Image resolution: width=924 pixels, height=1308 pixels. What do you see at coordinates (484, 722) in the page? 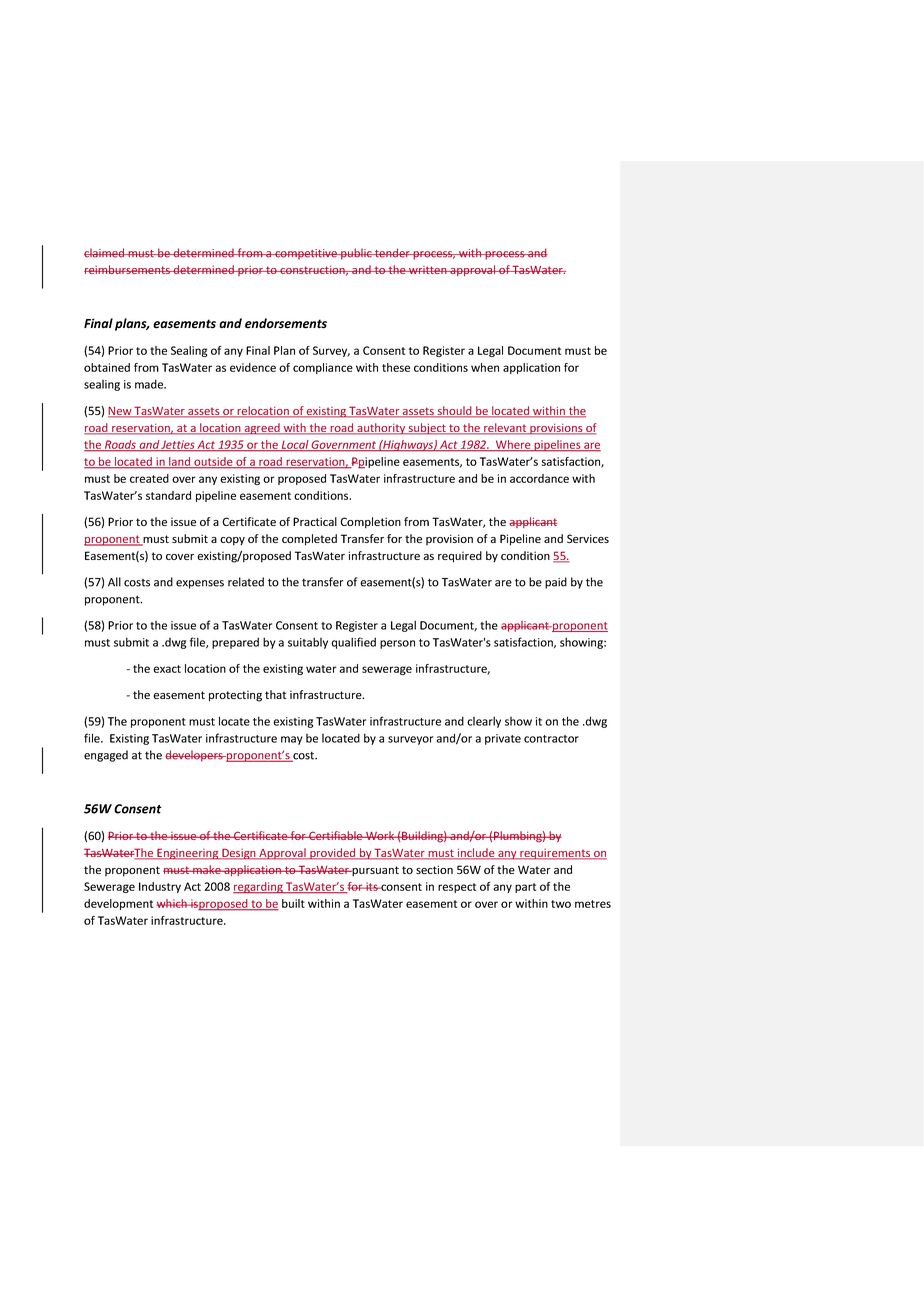
I see `clearly` at bounding box center [484, 722].
